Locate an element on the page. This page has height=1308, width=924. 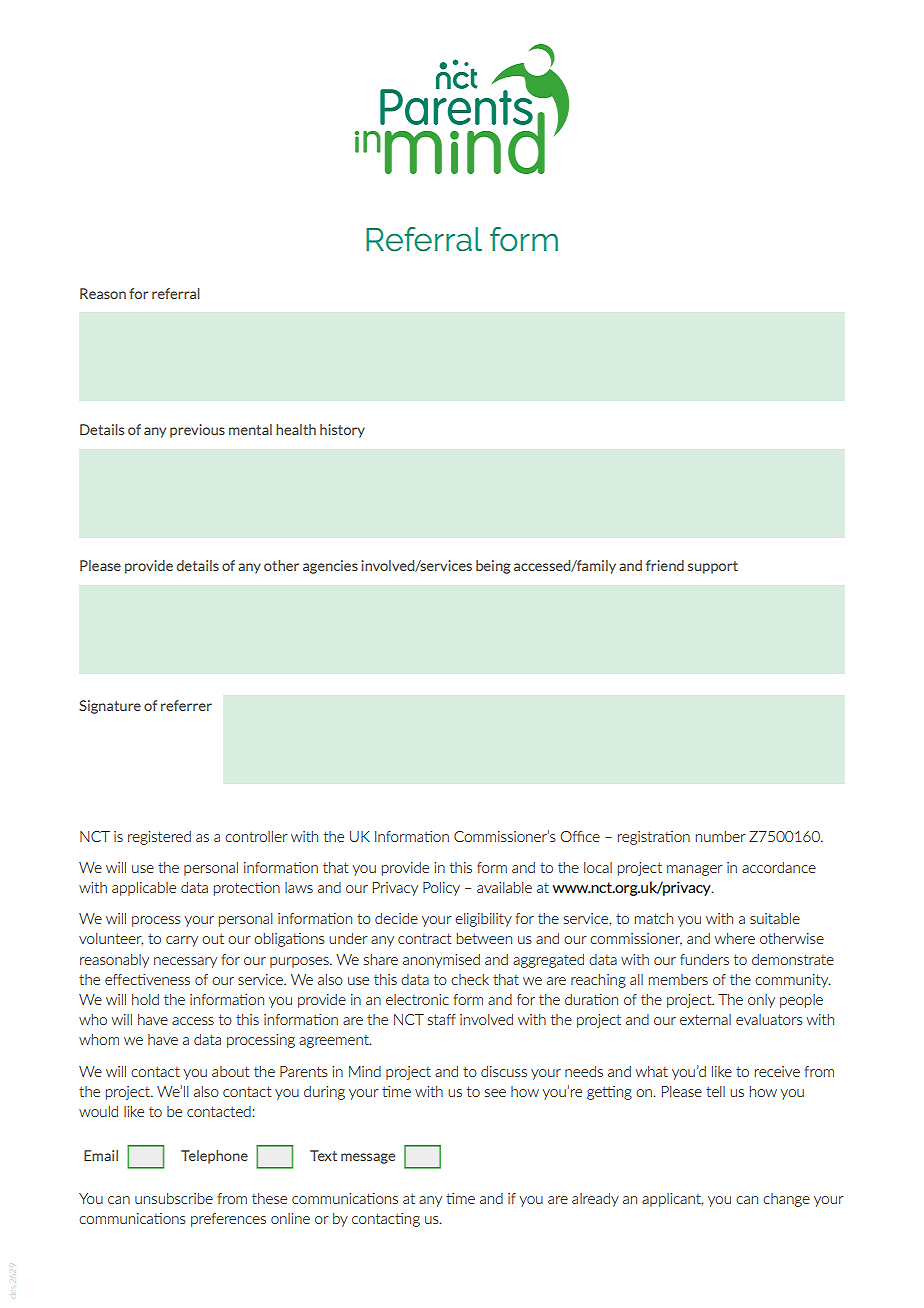
referrer is located at coordinates (186, 705).
